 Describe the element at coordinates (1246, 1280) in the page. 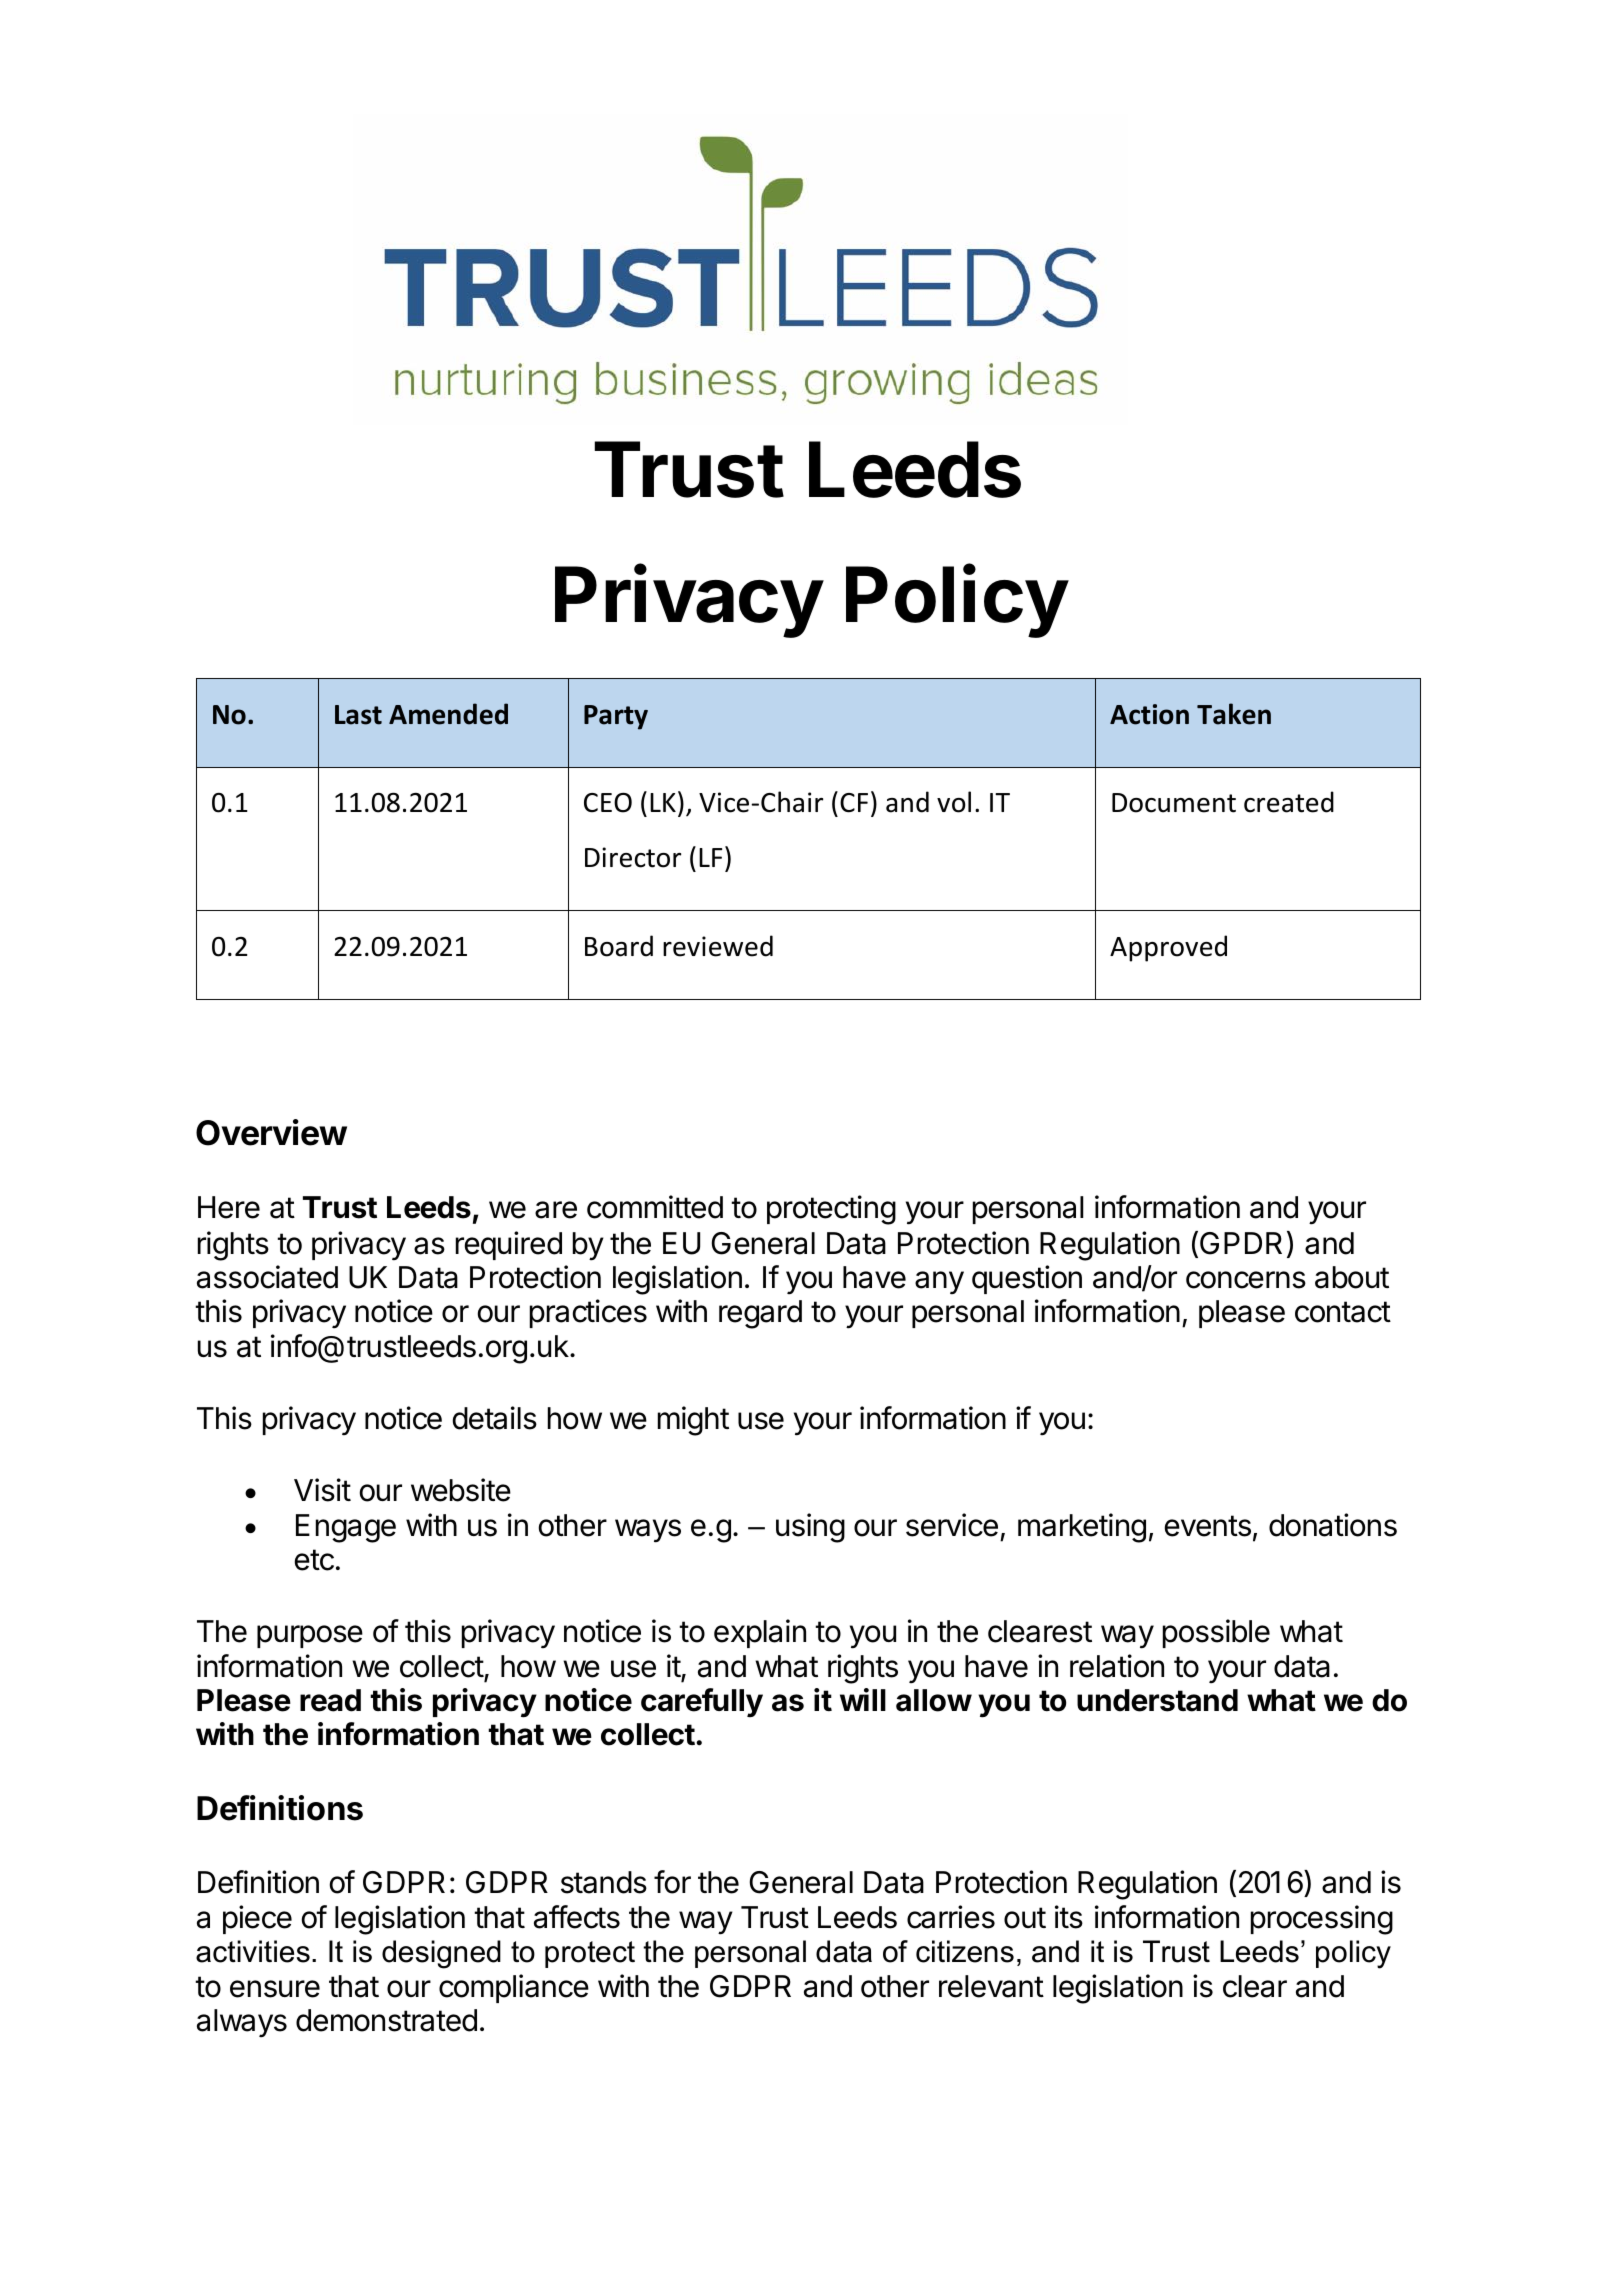

I see `concerns` at that location.
